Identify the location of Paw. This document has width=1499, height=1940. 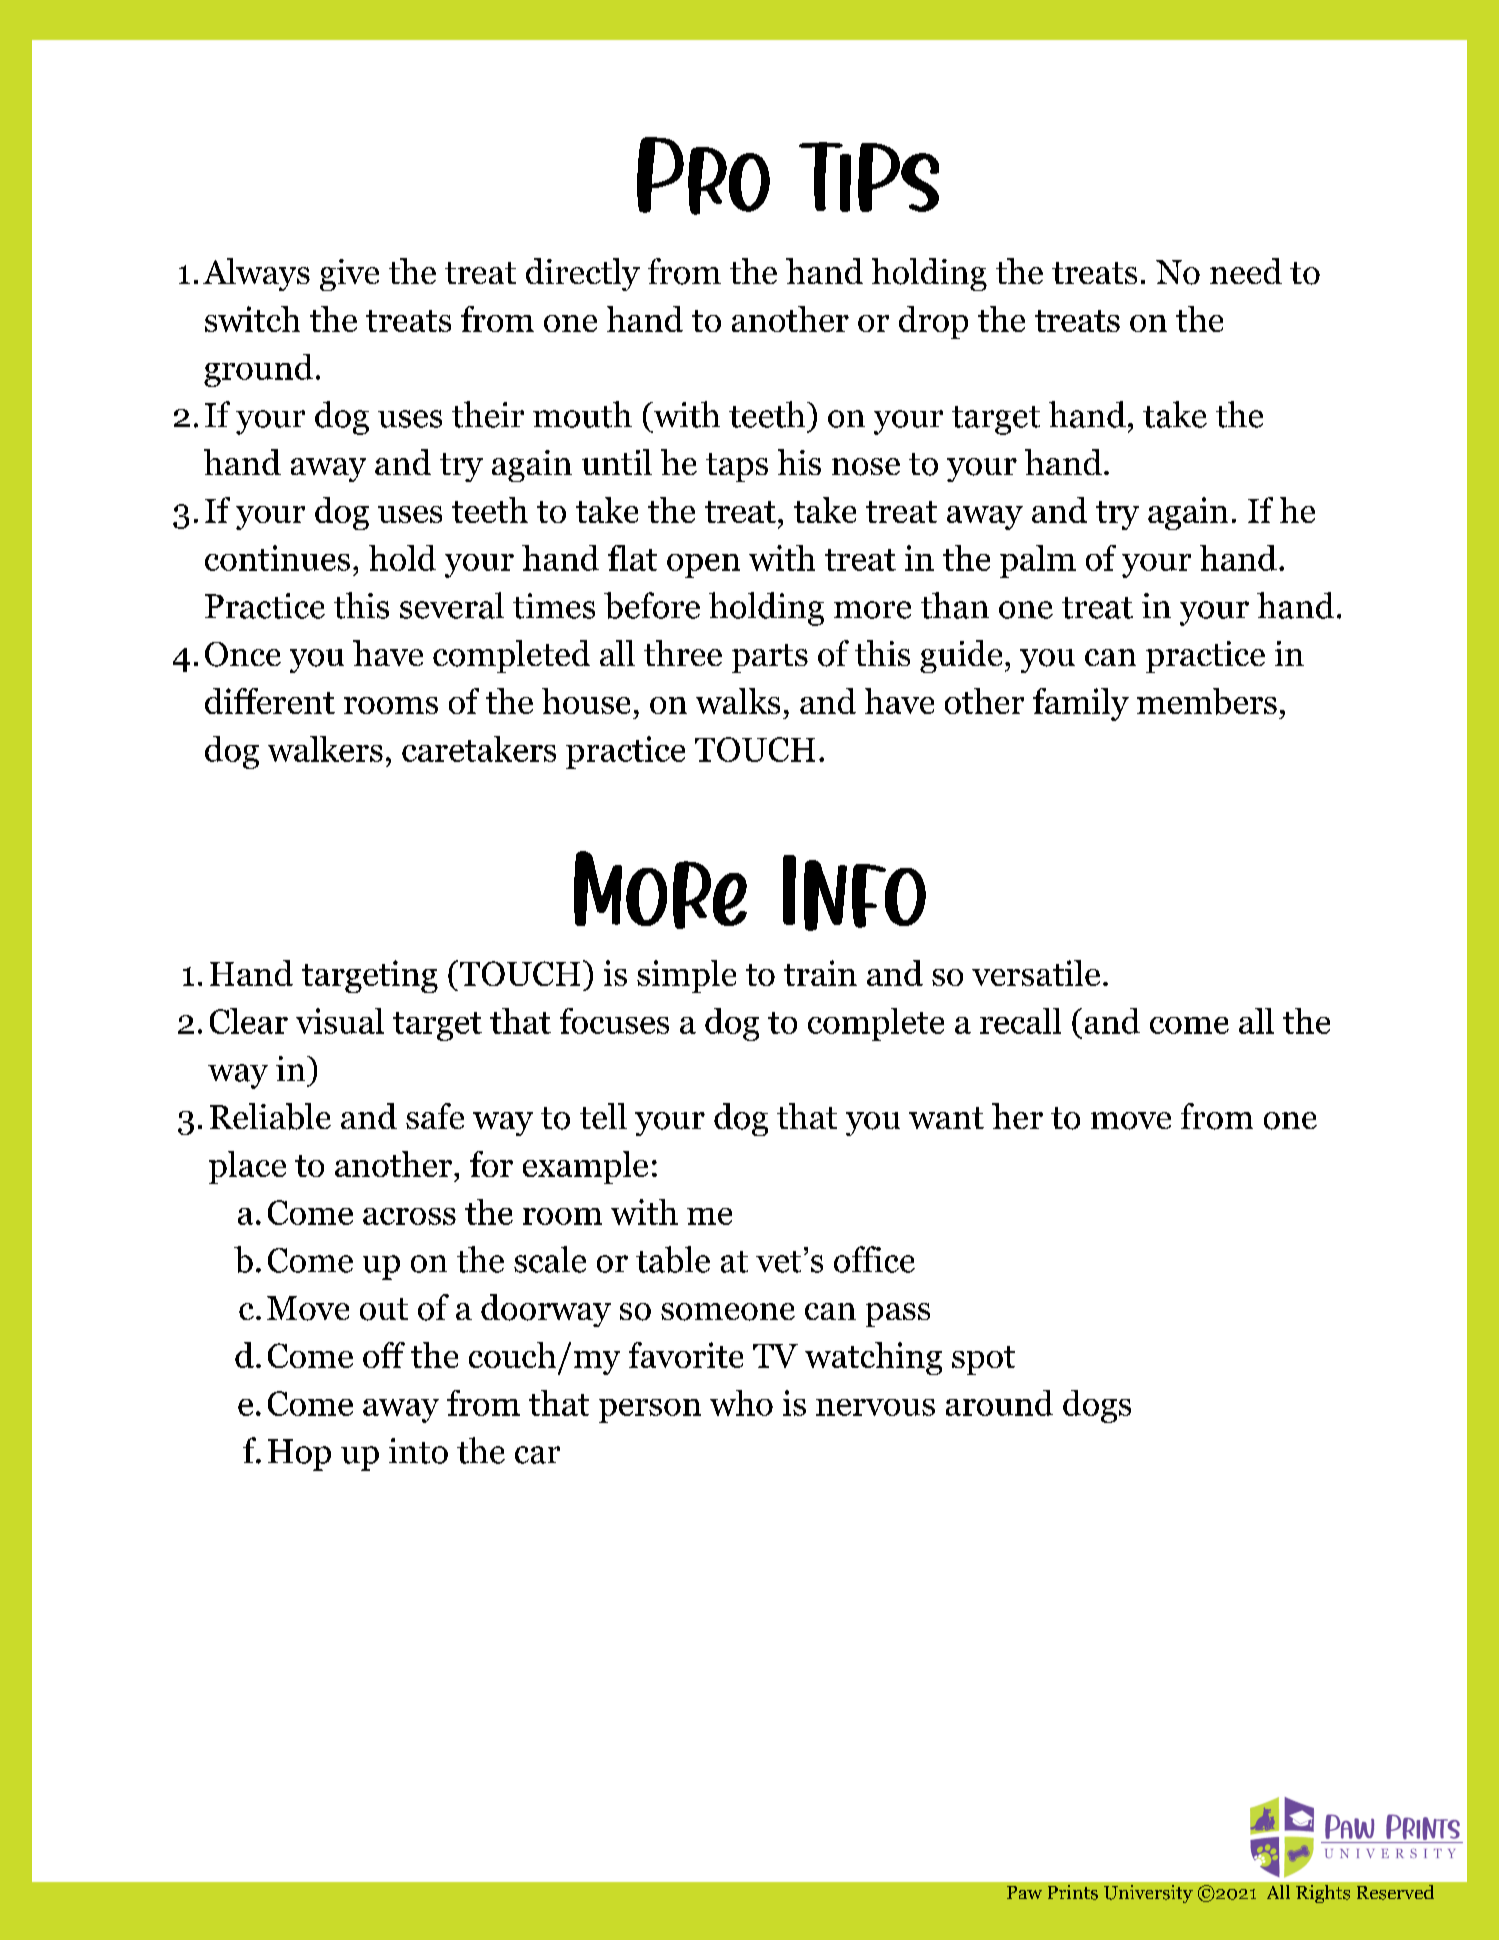
(1024, 1892).
